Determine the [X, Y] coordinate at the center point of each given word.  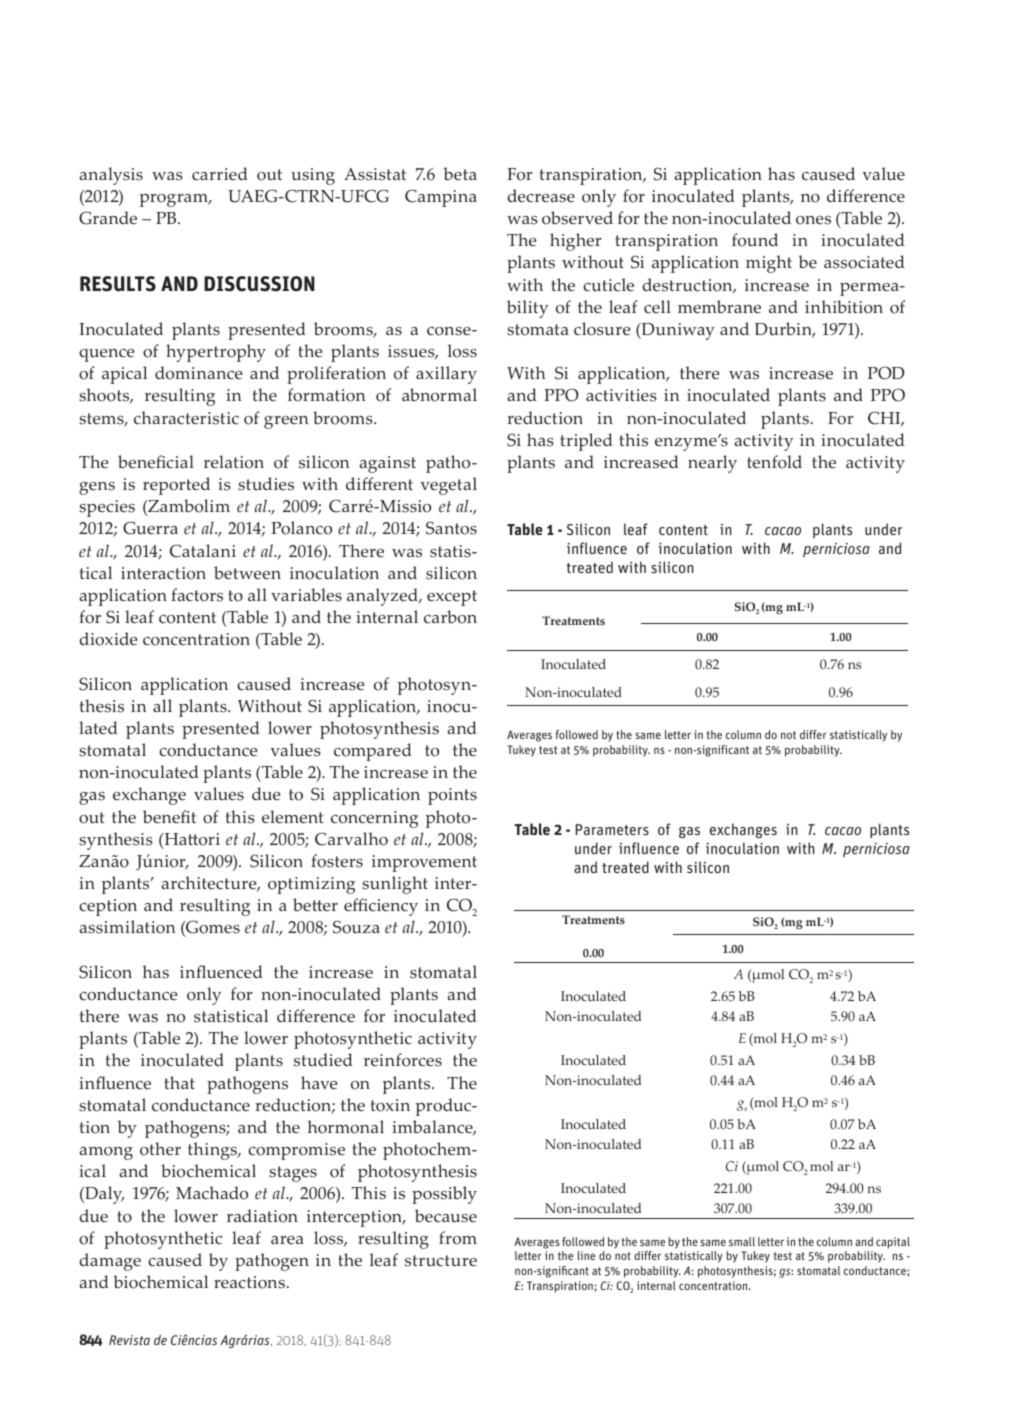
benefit [169, 817]
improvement [424, 863]
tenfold [774, 462]
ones [813, 220]
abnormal [439, 395]
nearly [712, 464]
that [179, 1082]
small [742, 1241]
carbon [450, 617]
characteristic [186, 418]
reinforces [403, 1060]
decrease [541, 196]
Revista [129, 1340]
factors [197, 595]
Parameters [612, 829]
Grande [108, 218]
